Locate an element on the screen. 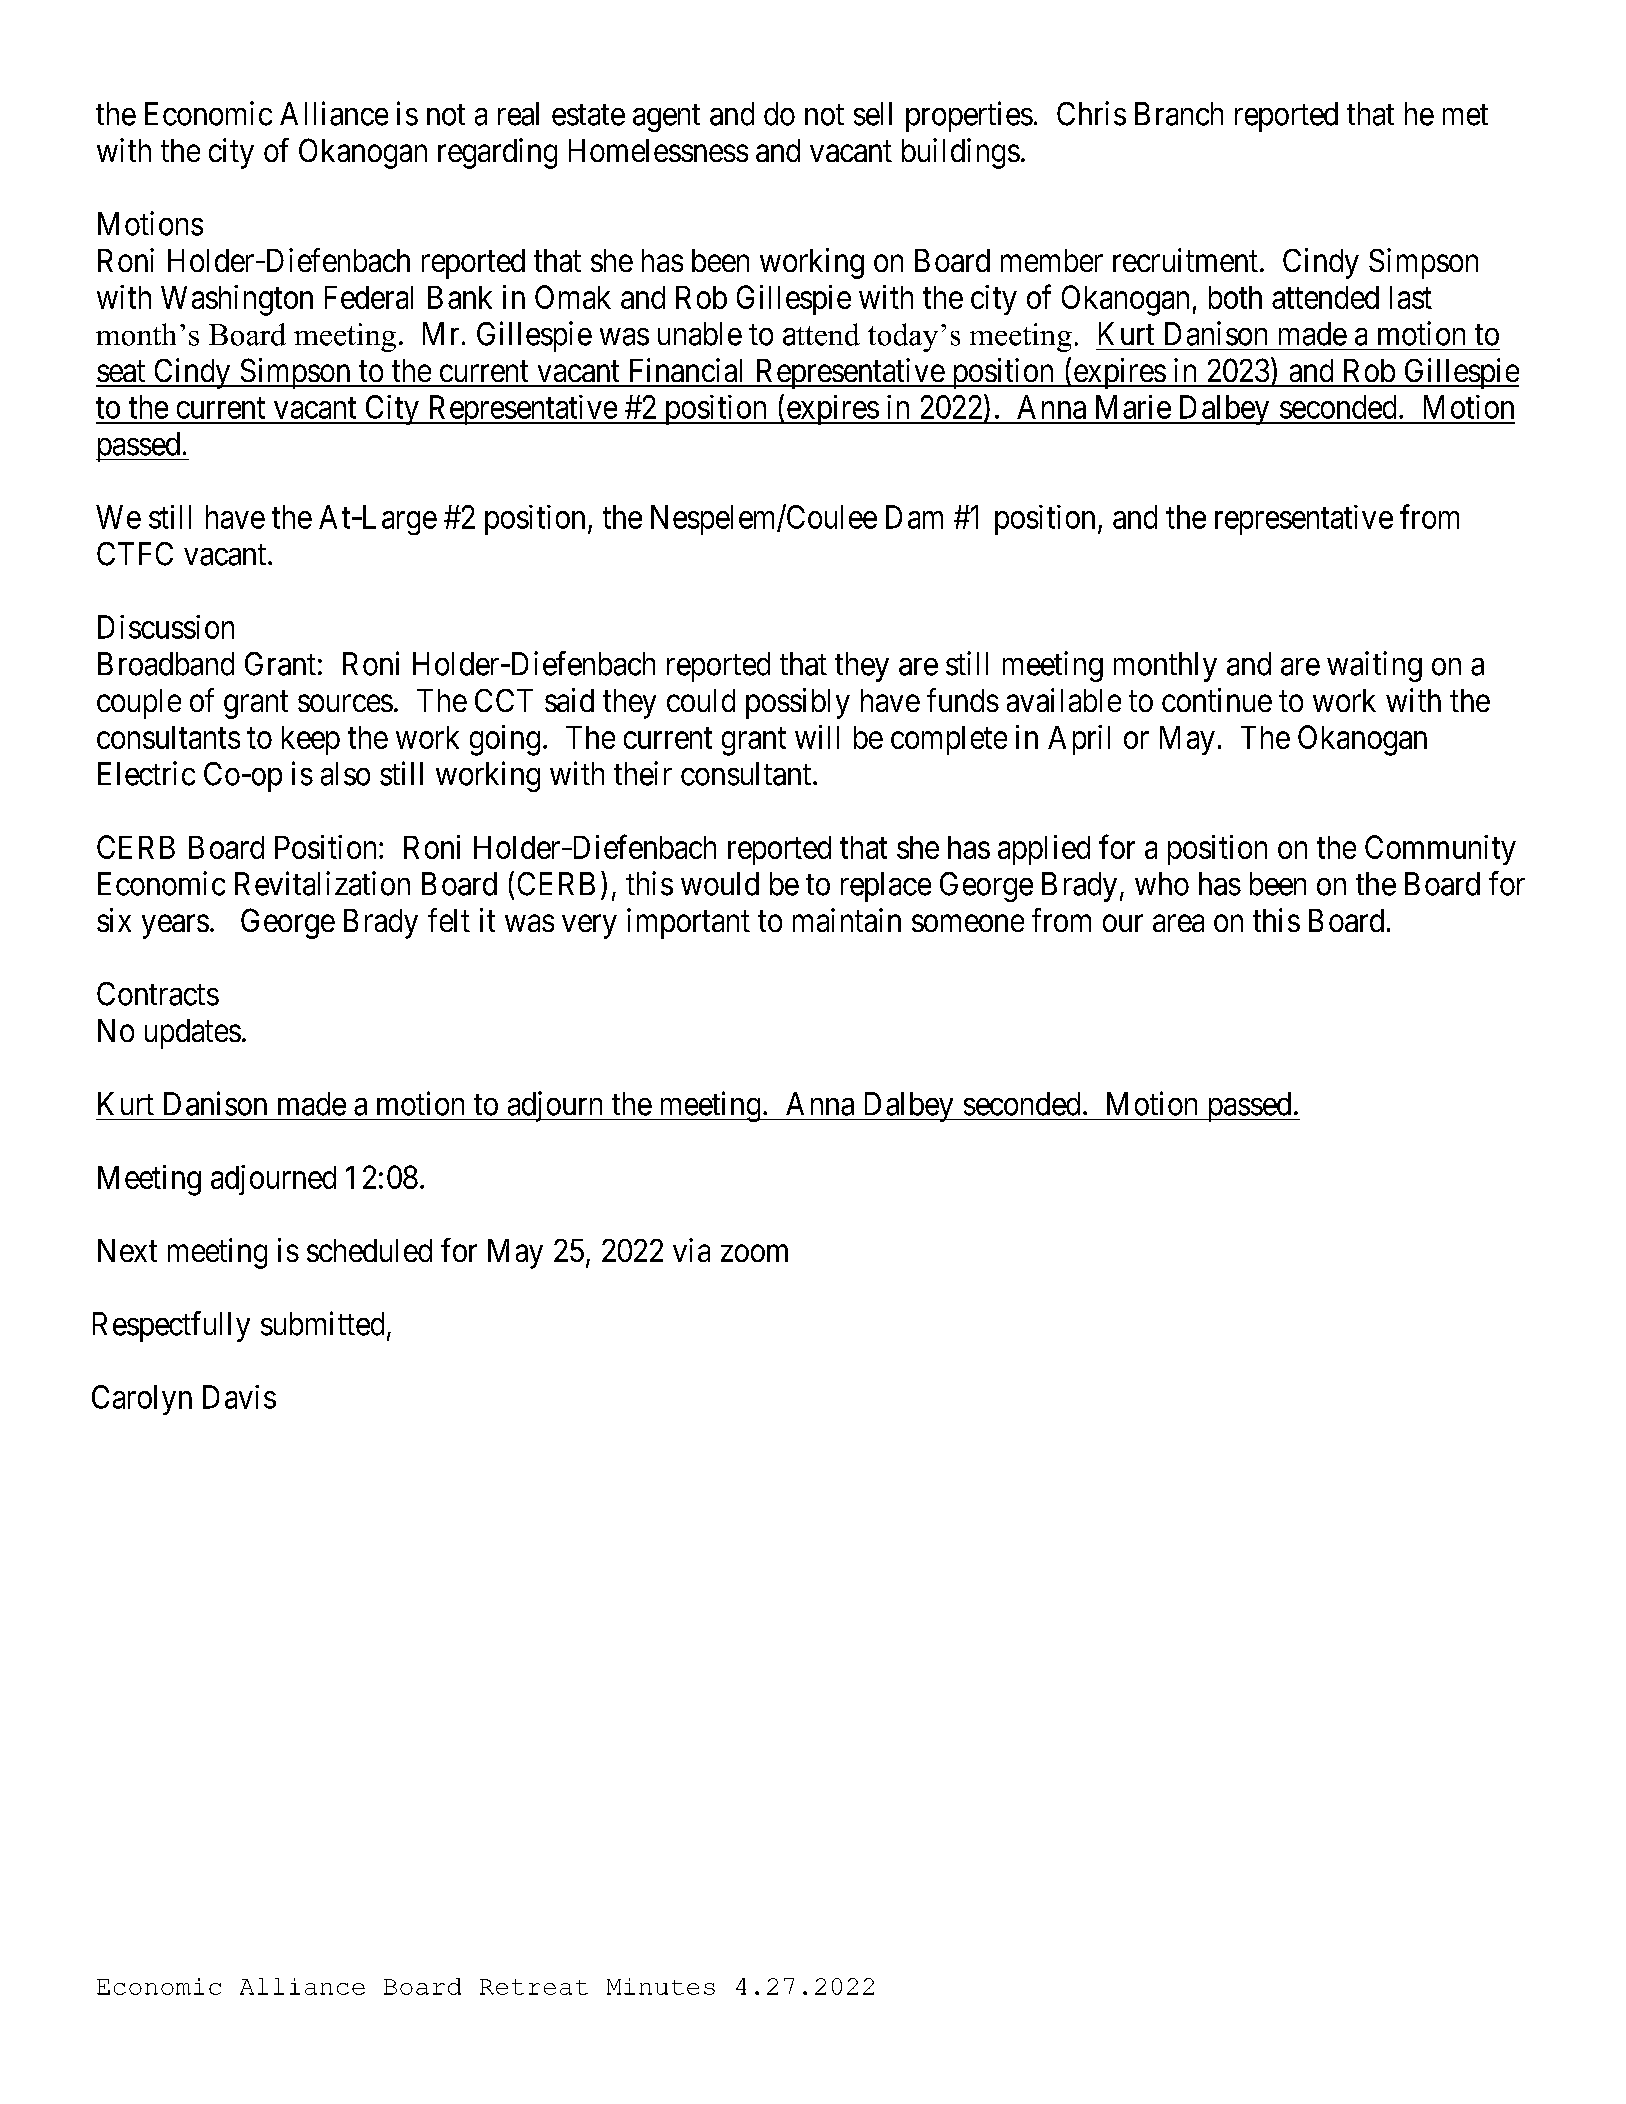 This screenshot has height=2104, width=1626. Minutes is located at coordinates (661, 1986).
